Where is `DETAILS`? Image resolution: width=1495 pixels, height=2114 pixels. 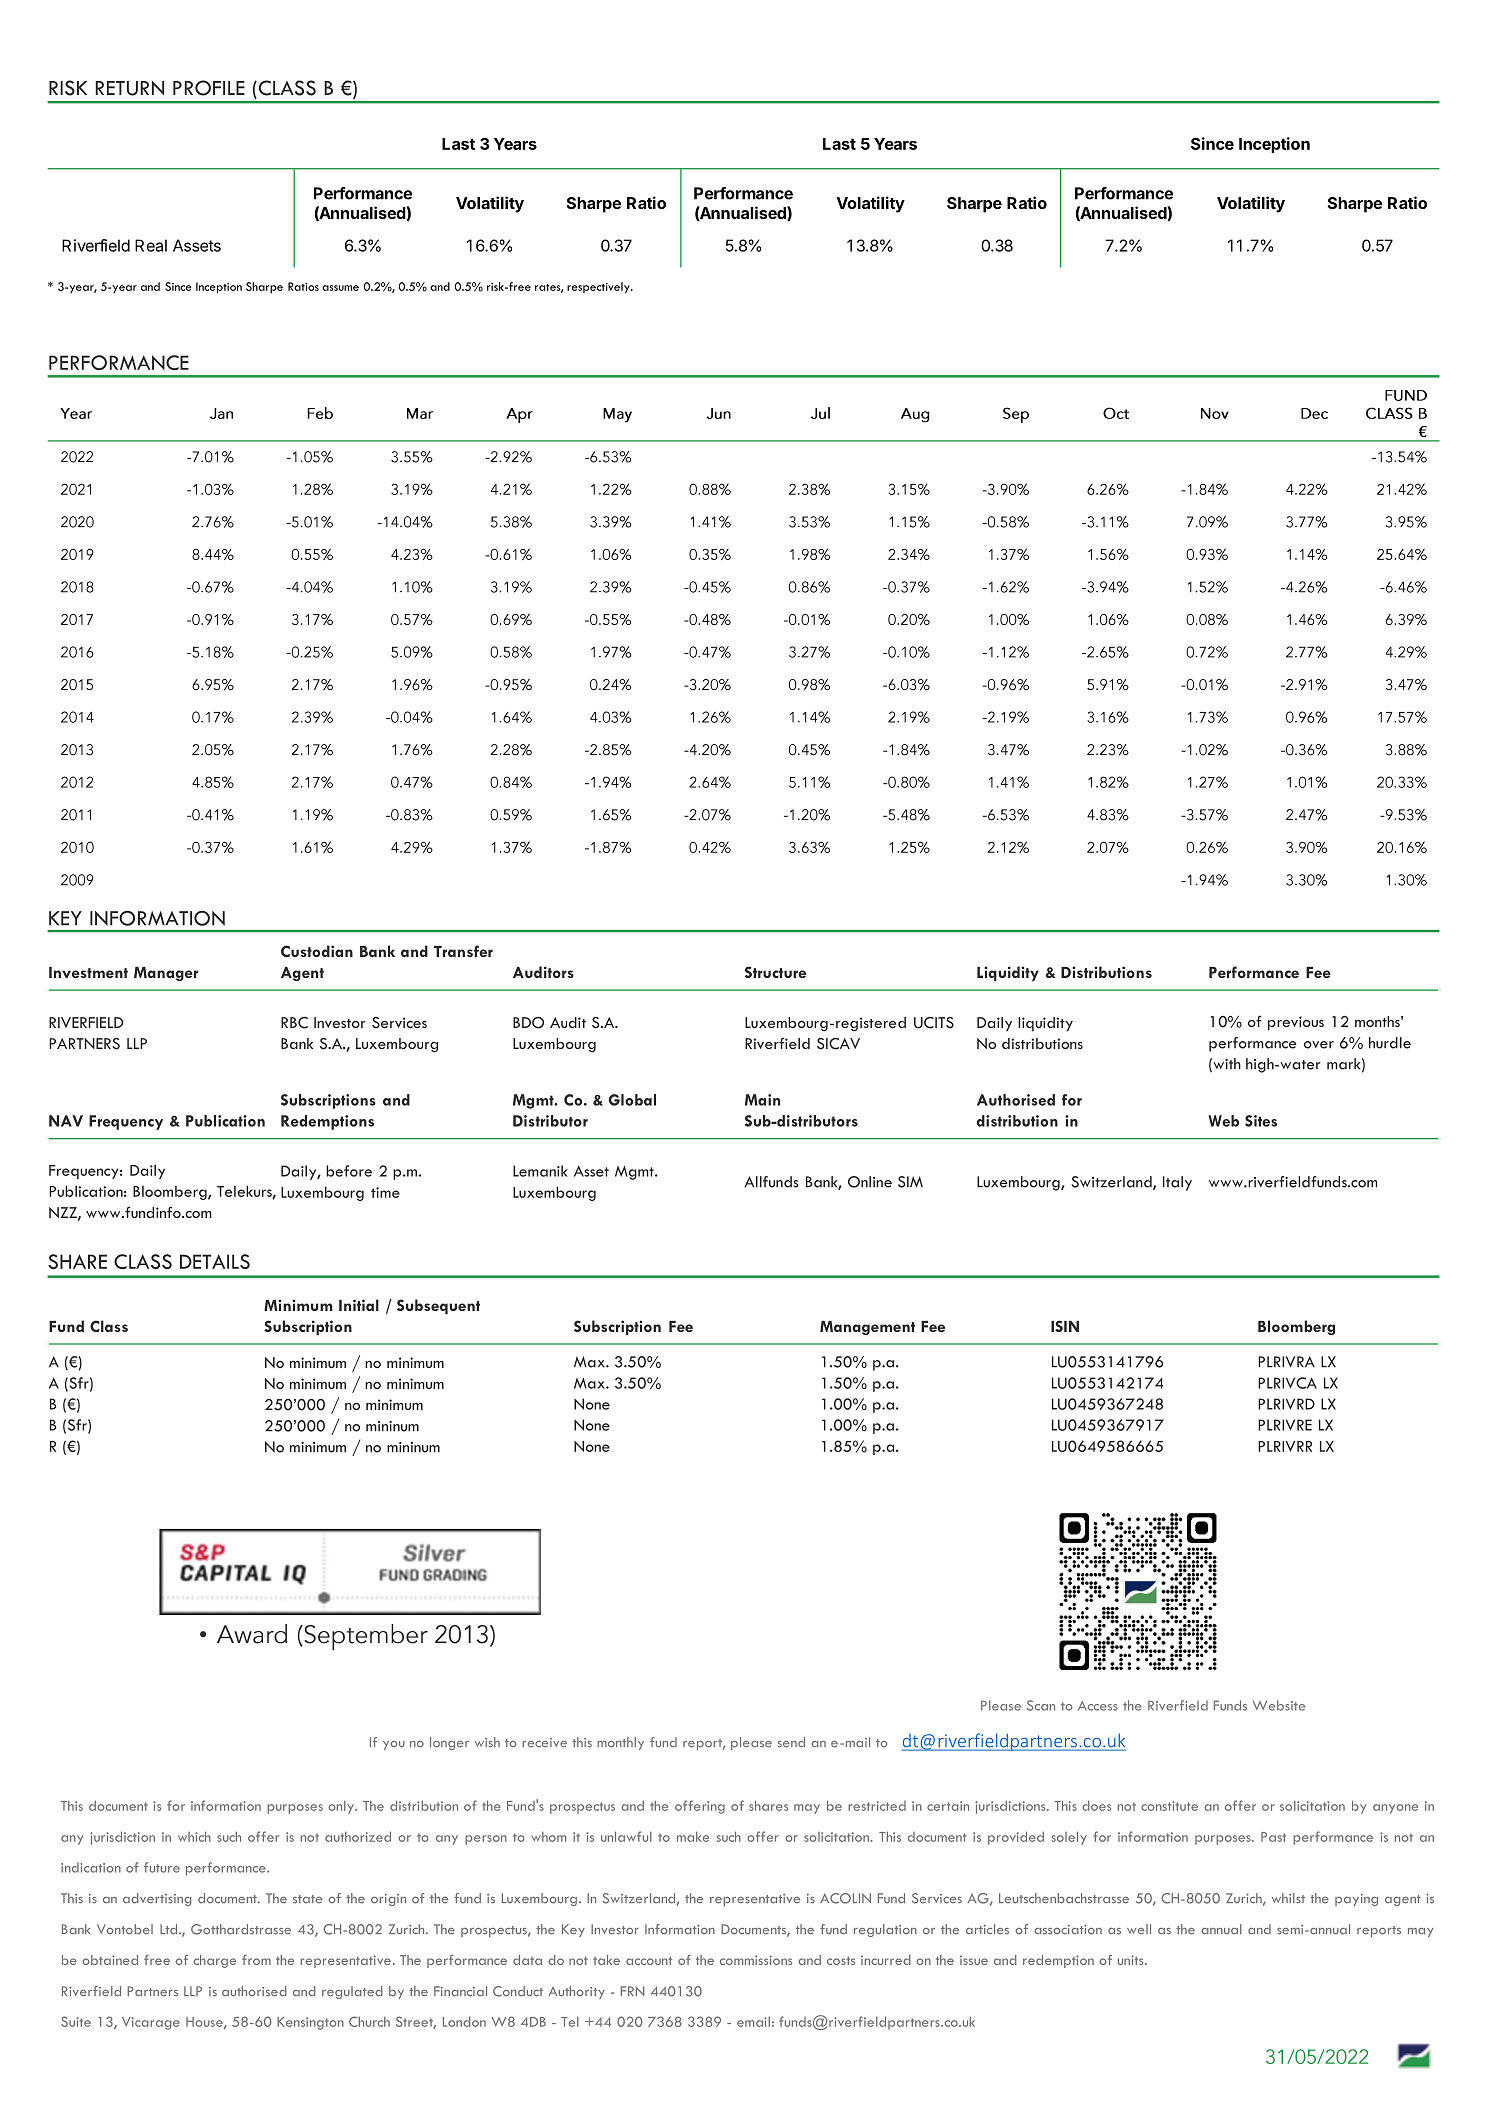 DETAILS is located at coordinates (215, 1261).
